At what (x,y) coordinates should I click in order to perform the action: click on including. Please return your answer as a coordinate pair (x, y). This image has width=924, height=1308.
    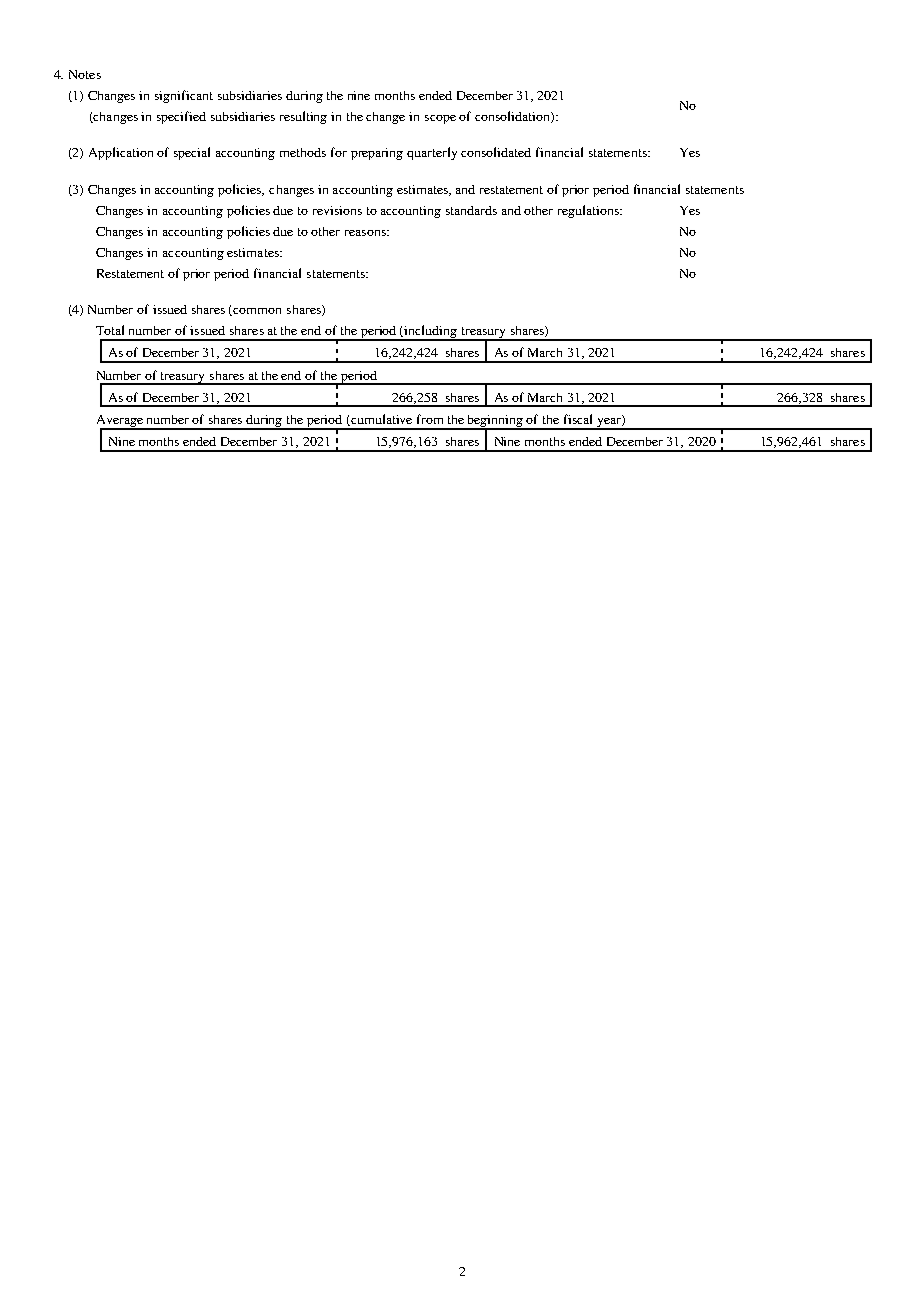
    Looking at the image, I should click on (431, 333).
